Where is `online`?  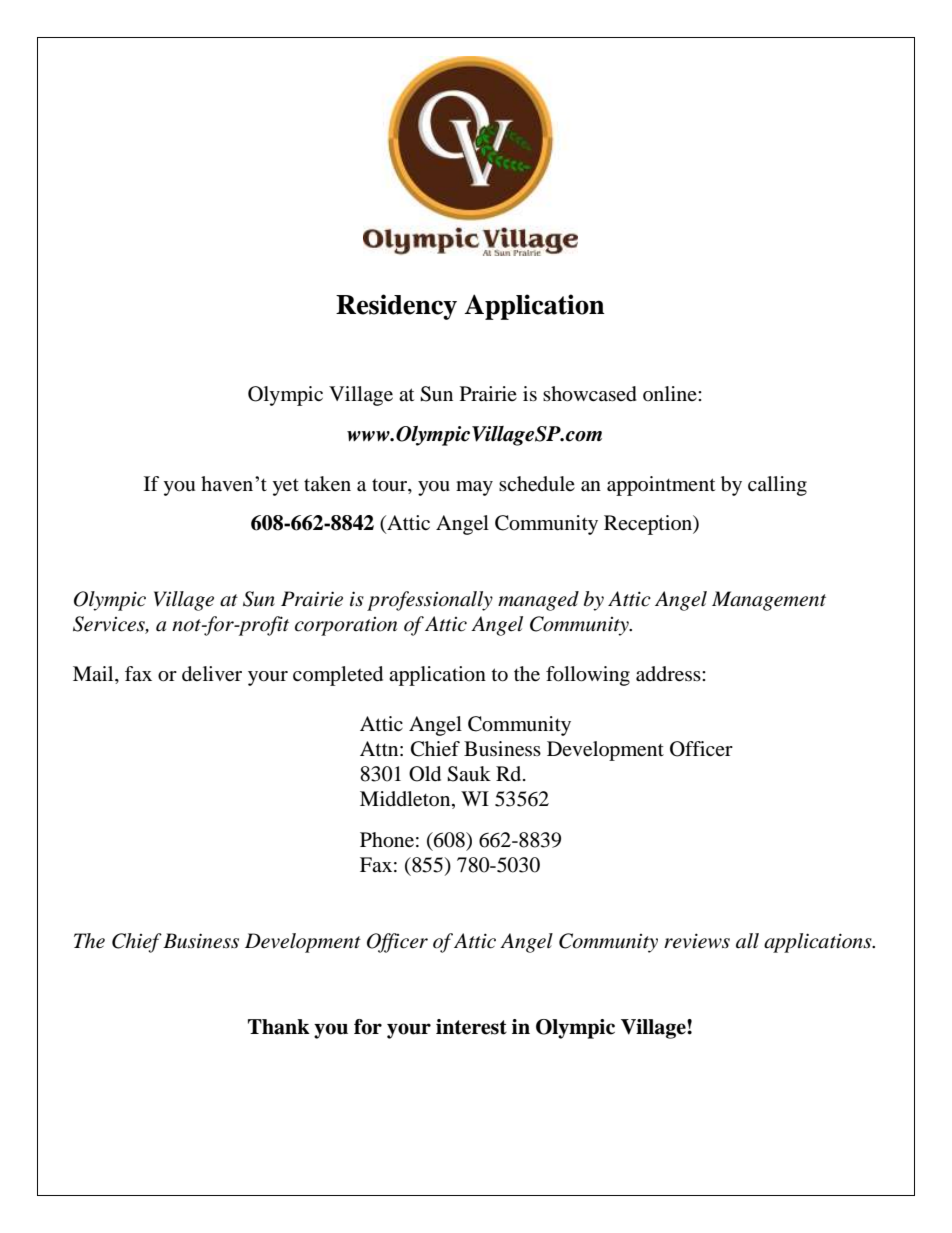 online is located at coordinates (671, 393).
